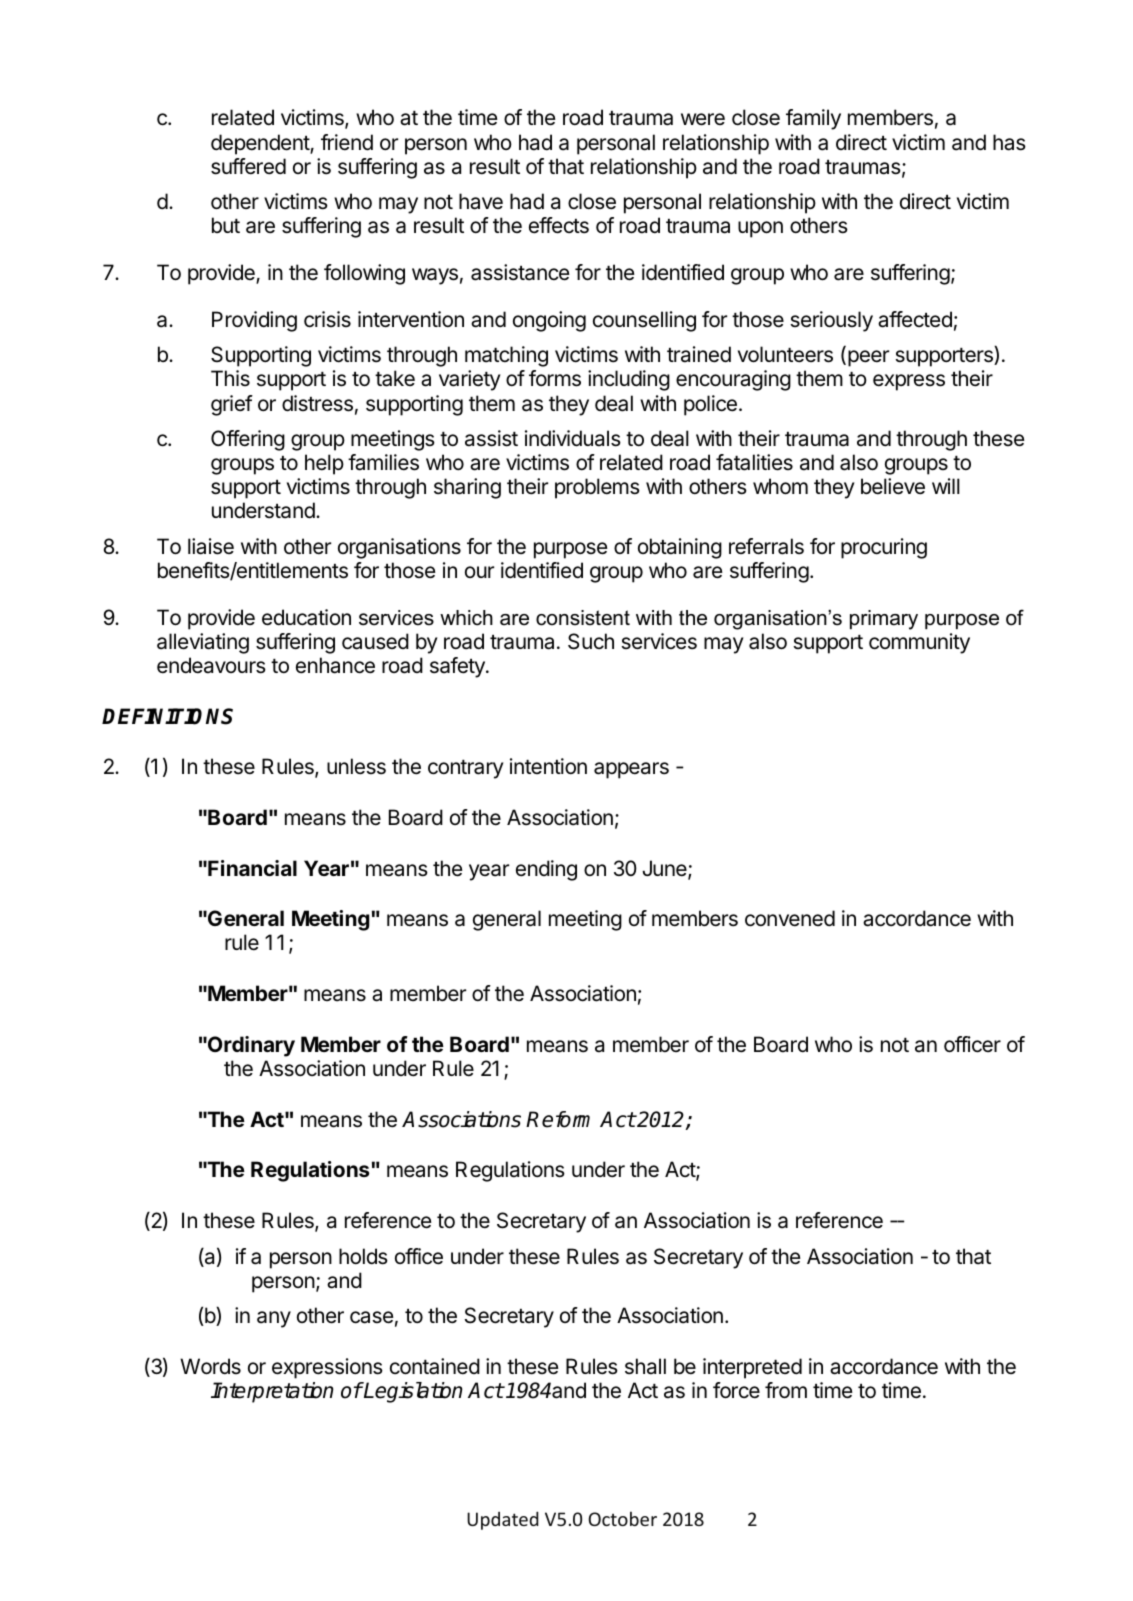 The height and width of the screenshot is (1601, 1133). What do you see at coordinates (790, 918) in the screenshot?
I see `convened` at bounding box center [790, 918].
